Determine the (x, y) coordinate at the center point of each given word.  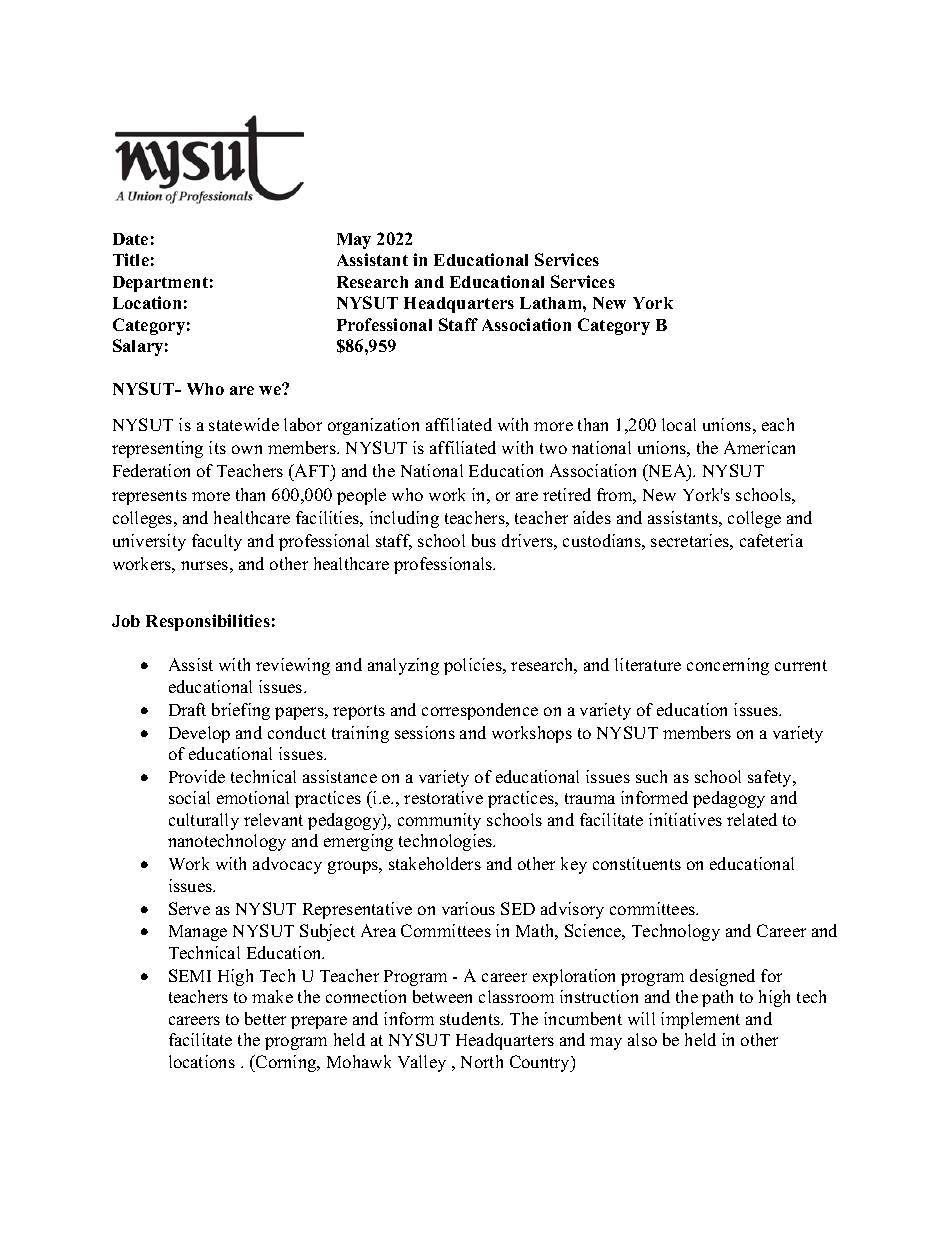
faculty (217, 542)
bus (484, 540)
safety (771, 778)
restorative (443, 797)
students (471, 1018)
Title (131, 259)
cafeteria (771, 540)
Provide (197, 776)
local (679, 424)
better (265, 1018)
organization (373, 426)
